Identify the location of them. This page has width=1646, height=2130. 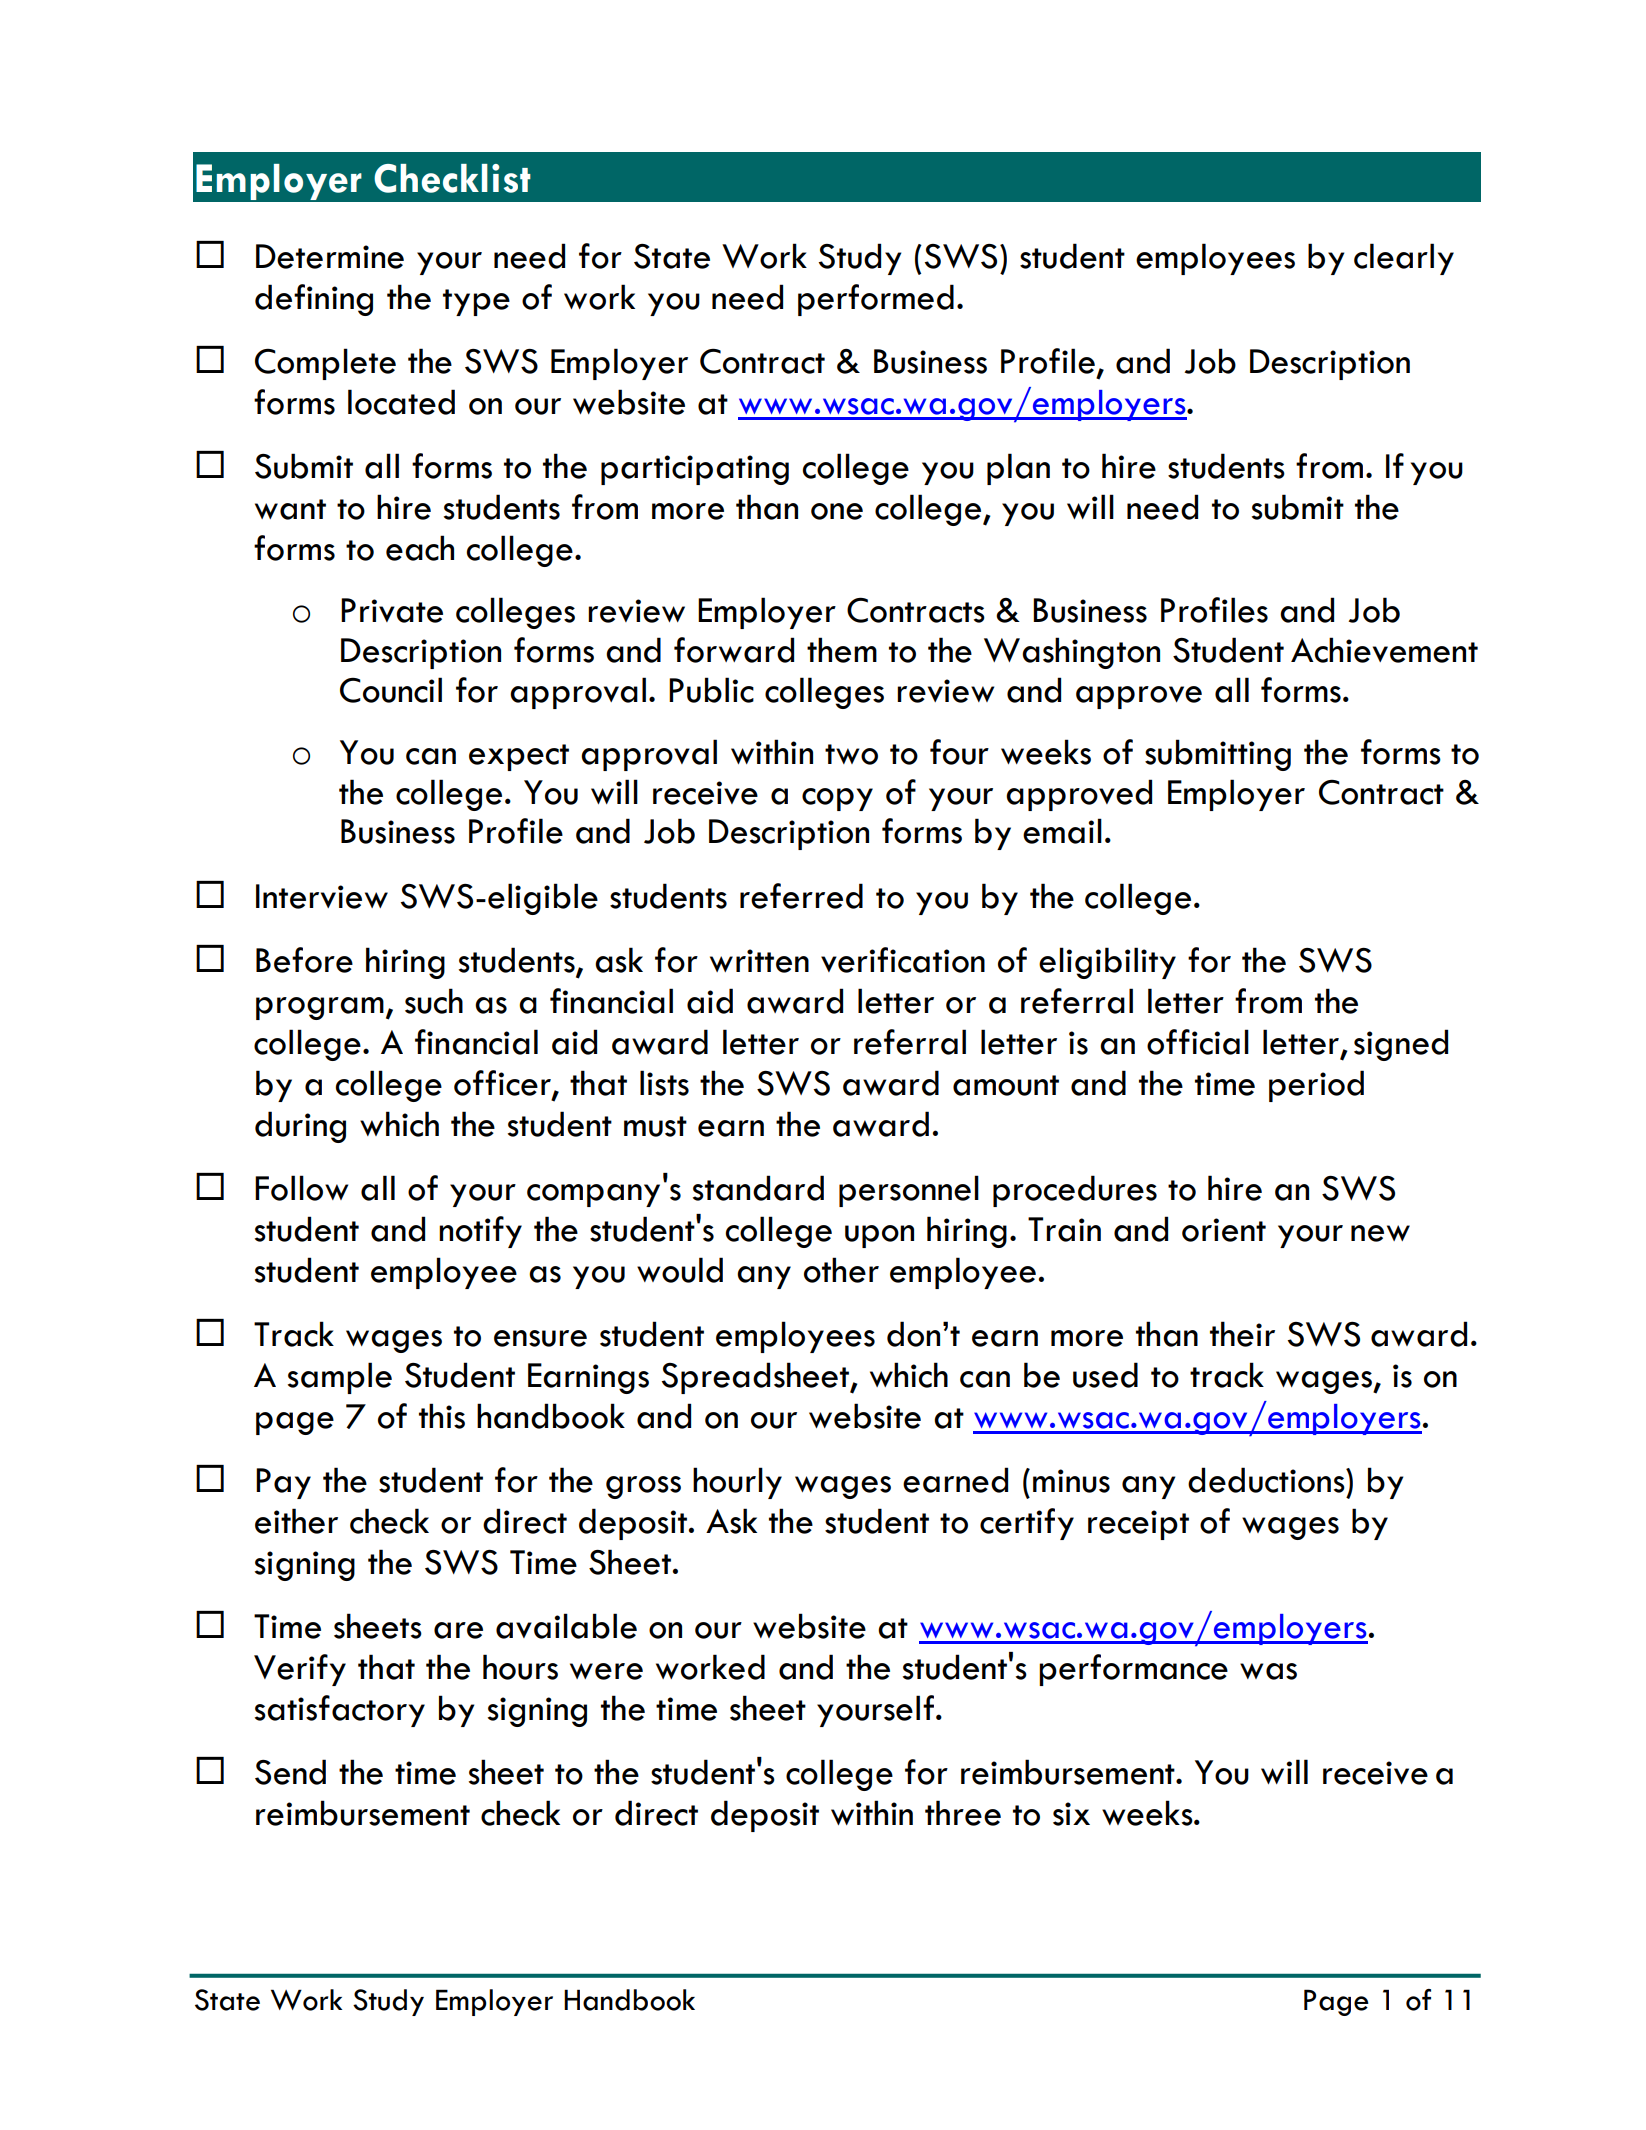
(842, 650).
